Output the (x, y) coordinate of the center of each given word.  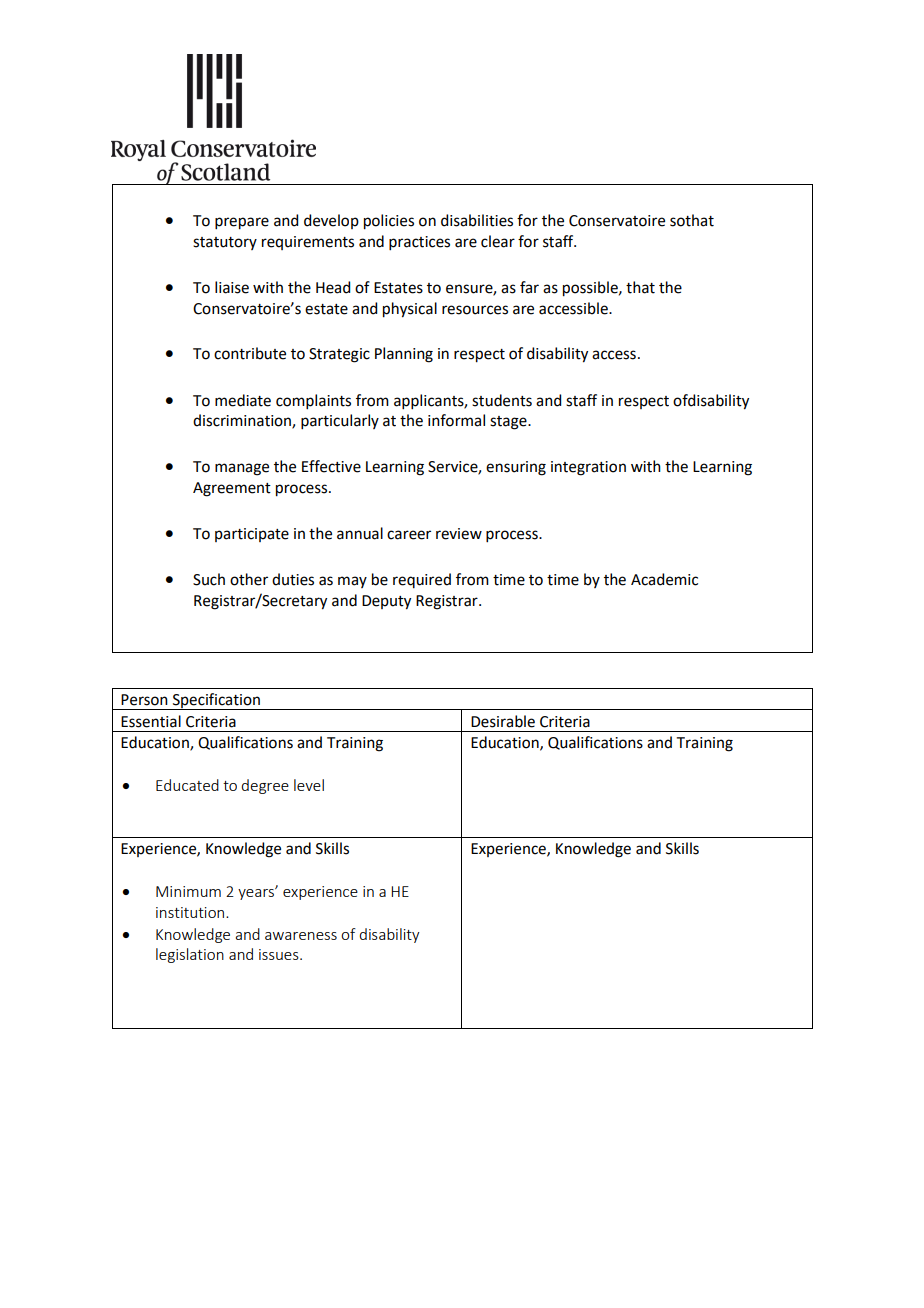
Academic (664, 579)
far (529, 287)
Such (209, 579)
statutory (225, 243)
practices (419, 243)
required (422, 580)
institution (191, 912)
